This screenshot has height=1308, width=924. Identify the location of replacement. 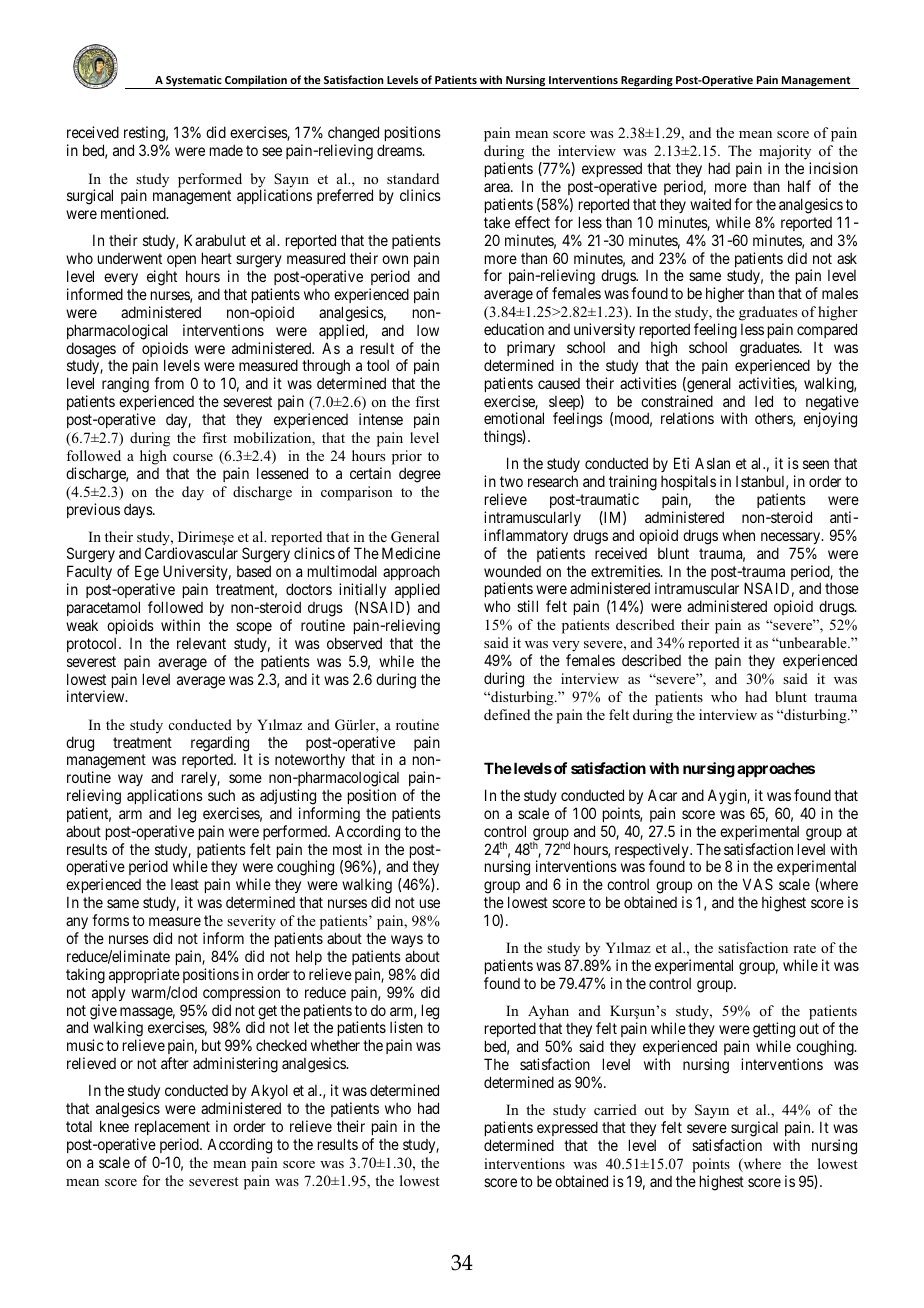
(172, 1127).
